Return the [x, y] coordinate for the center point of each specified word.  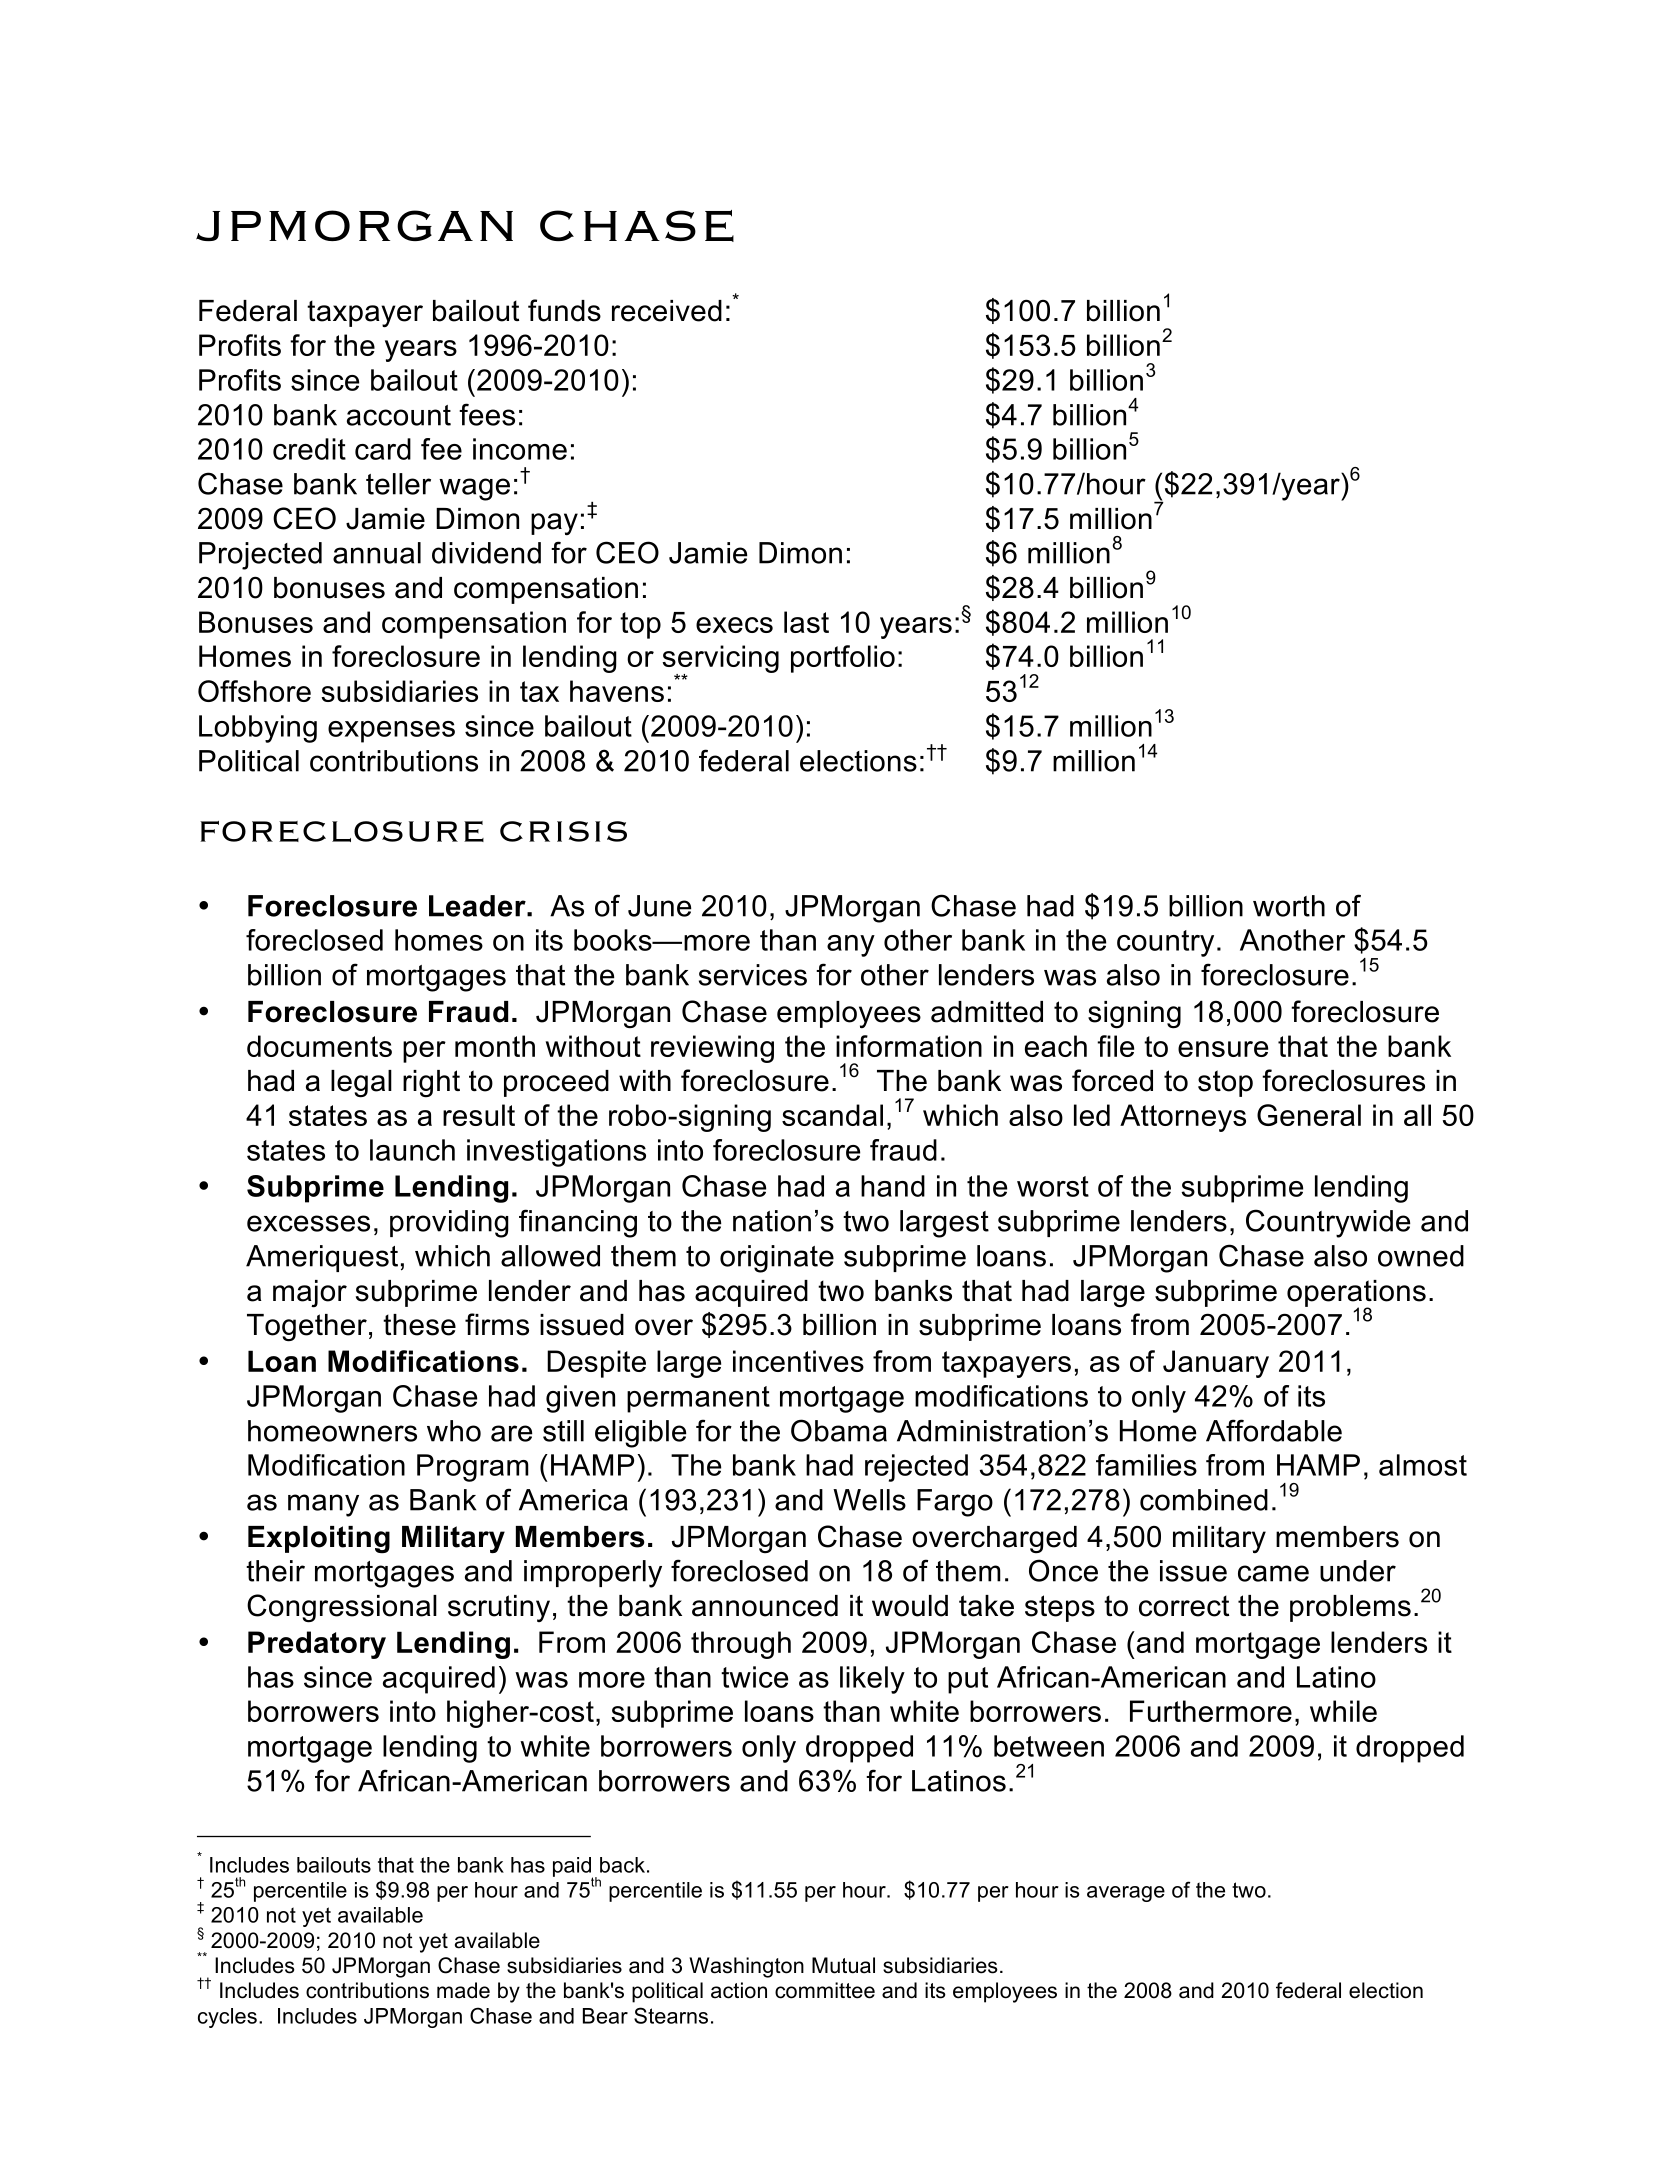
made [463, 1990]
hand [893, 1186]
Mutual [843, 1965]
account [399, 415]
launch [412, 1150]
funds [564, 310]
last [806, 622]
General [1309, 1115]
